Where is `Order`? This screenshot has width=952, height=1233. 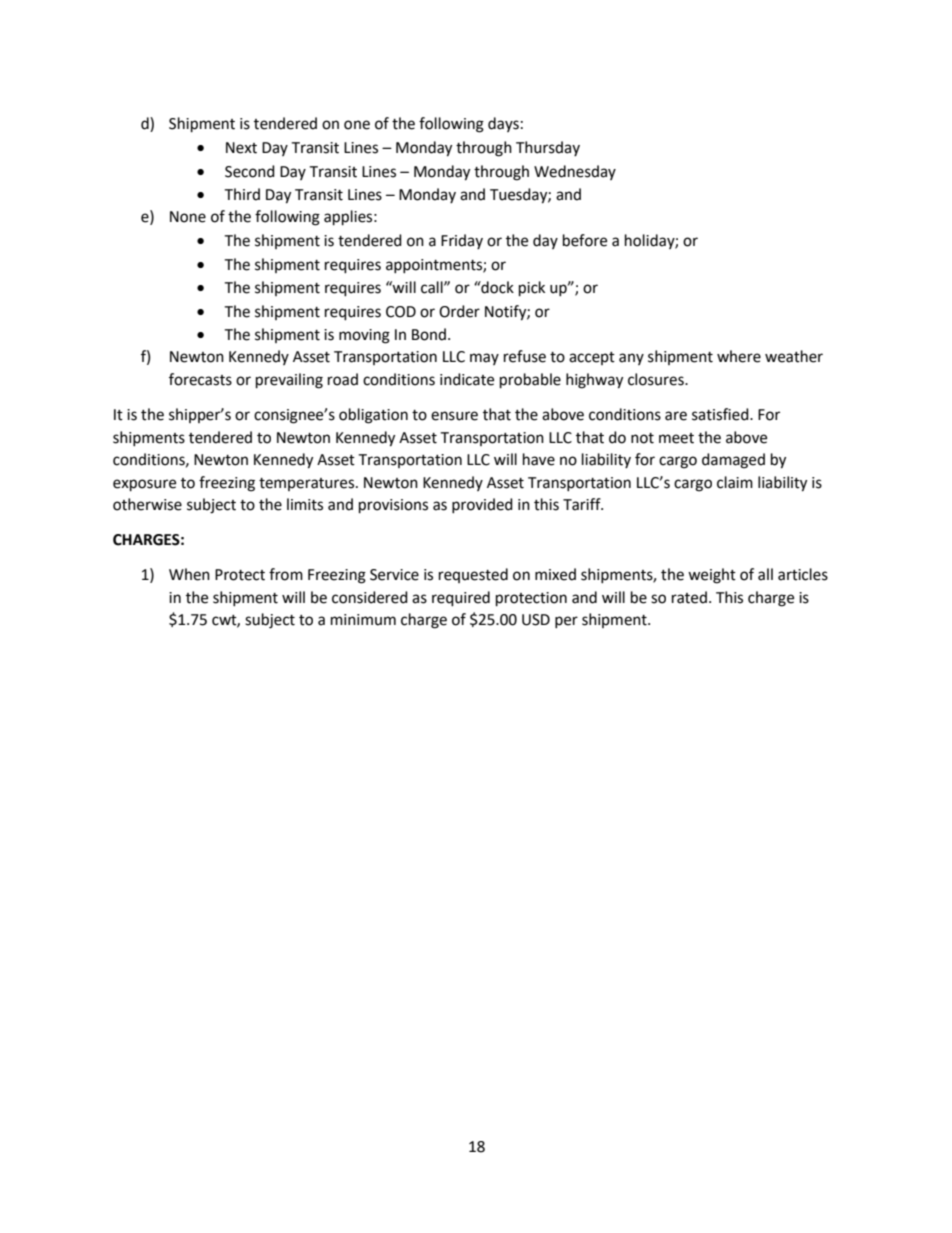 Order is located at coordinates (459, 311).
